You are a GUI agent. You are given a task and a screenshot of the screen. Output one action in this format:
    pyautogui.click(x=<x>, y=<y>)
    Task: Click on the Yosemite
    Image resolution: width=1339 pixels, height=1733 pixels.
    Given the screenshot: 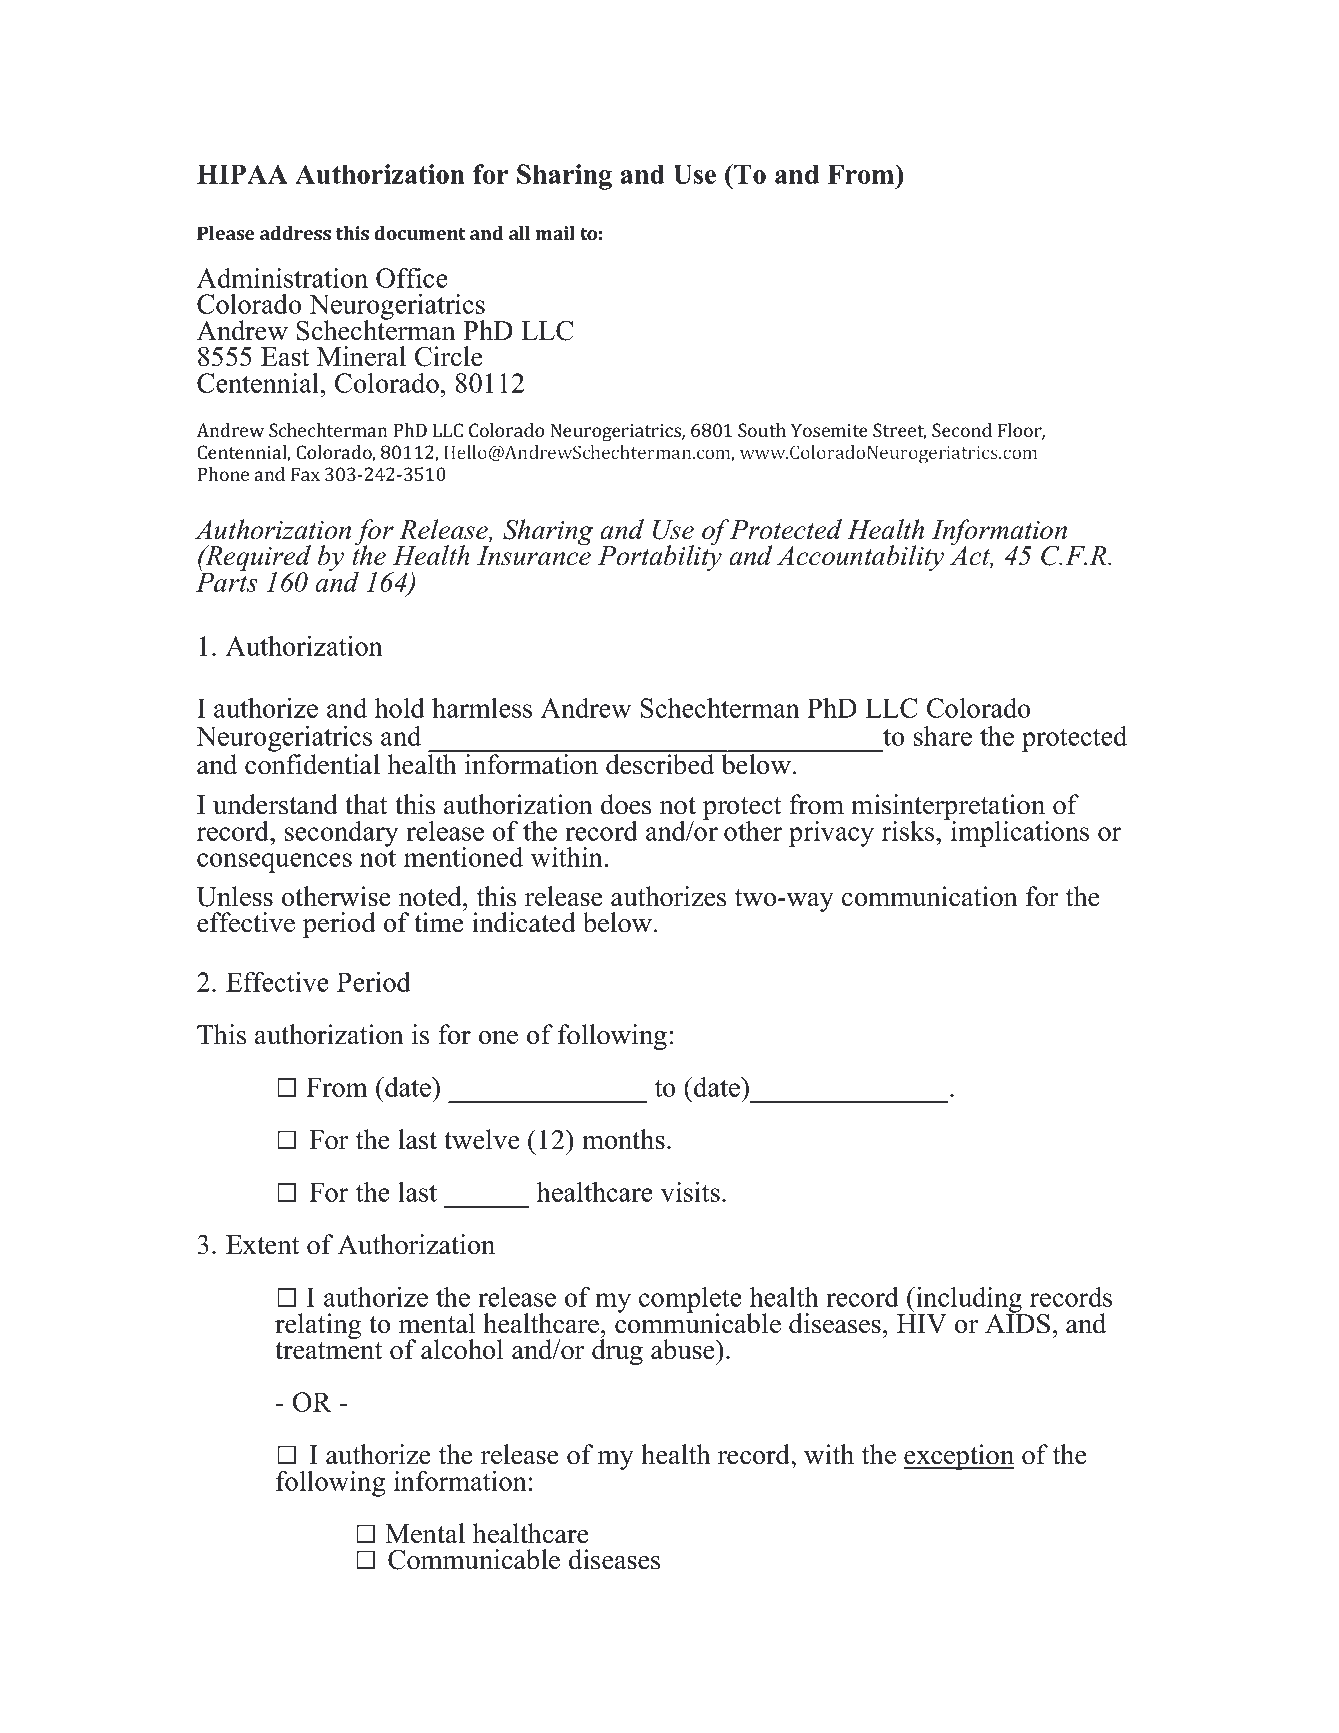 What is the action you would take?
    pyautogui.click(x=829, y=430)
